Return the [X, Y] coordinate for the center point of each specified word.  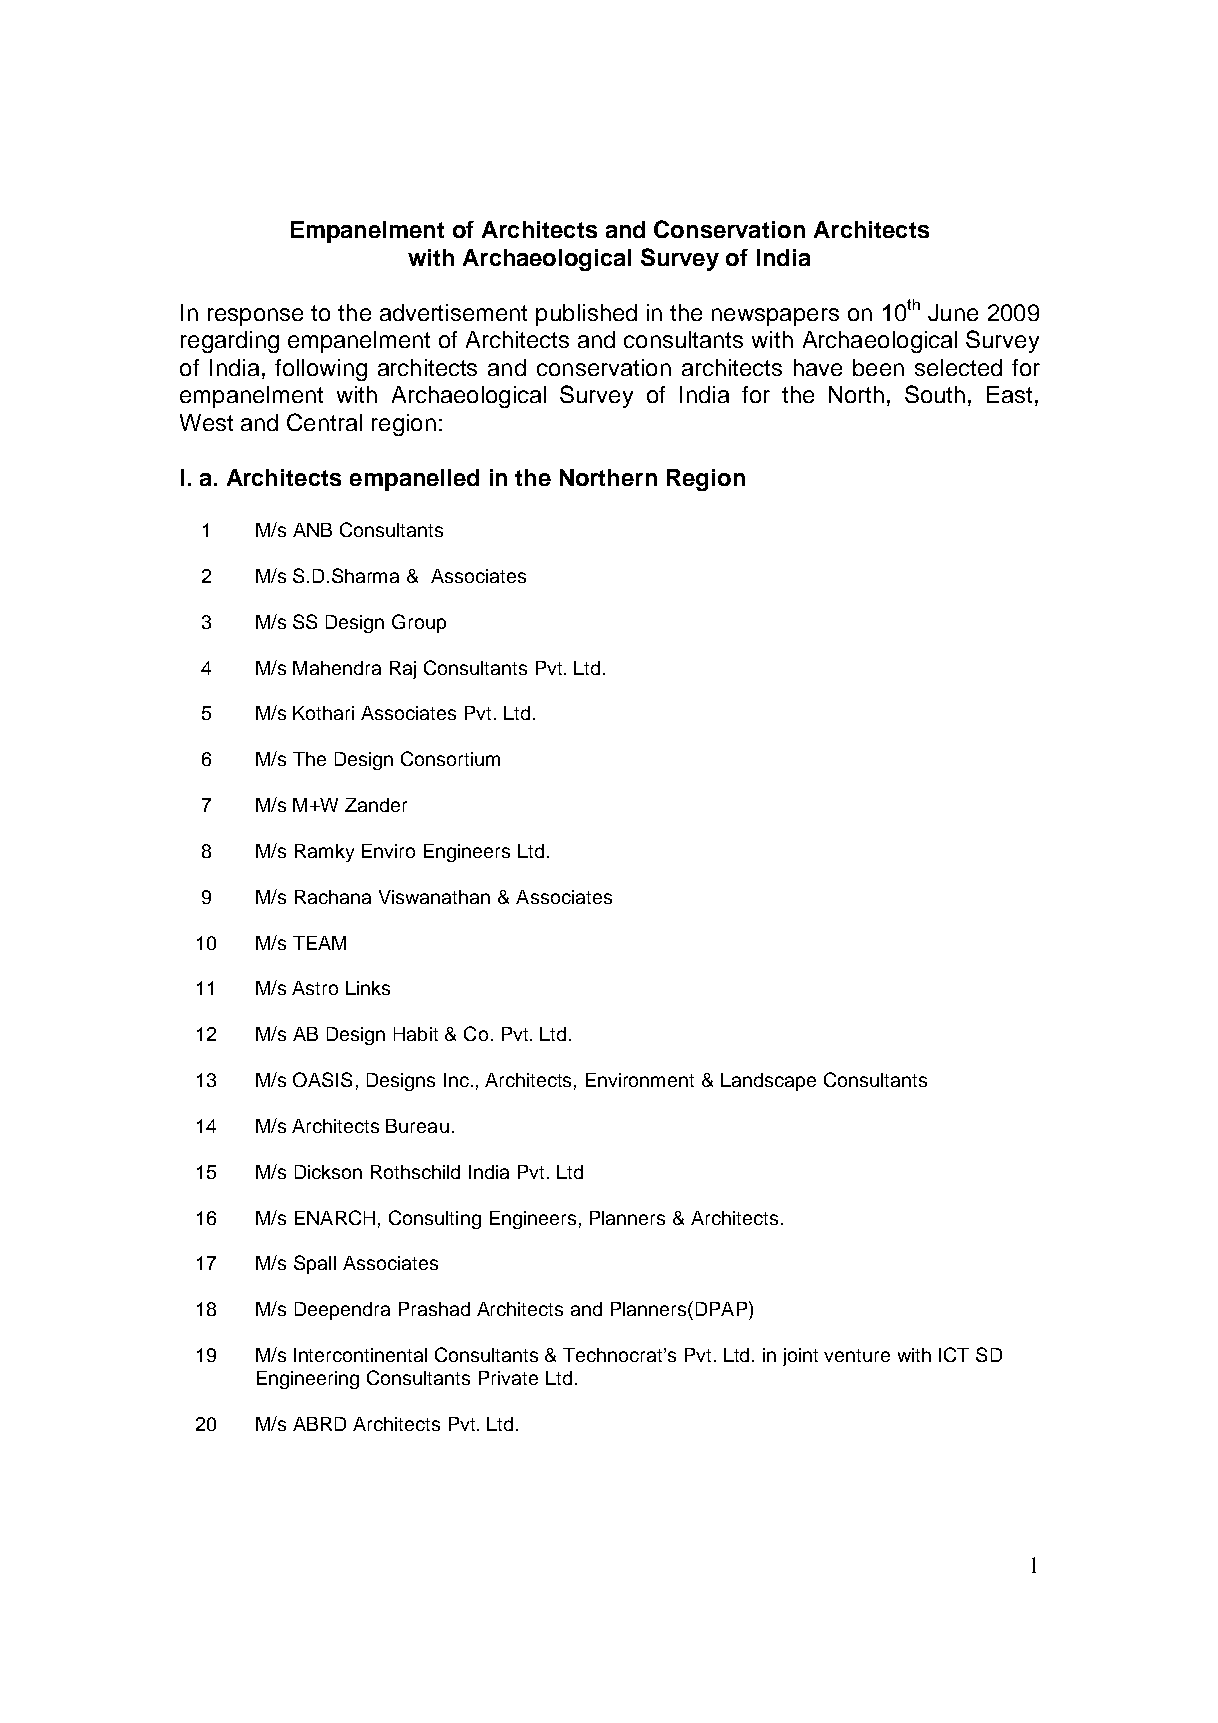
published [586, 315]
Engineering [308, 1380]
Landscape [768, 1082]
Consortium [450, 758]
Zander [376, 805]
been [878, 367]
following [321, 370]
